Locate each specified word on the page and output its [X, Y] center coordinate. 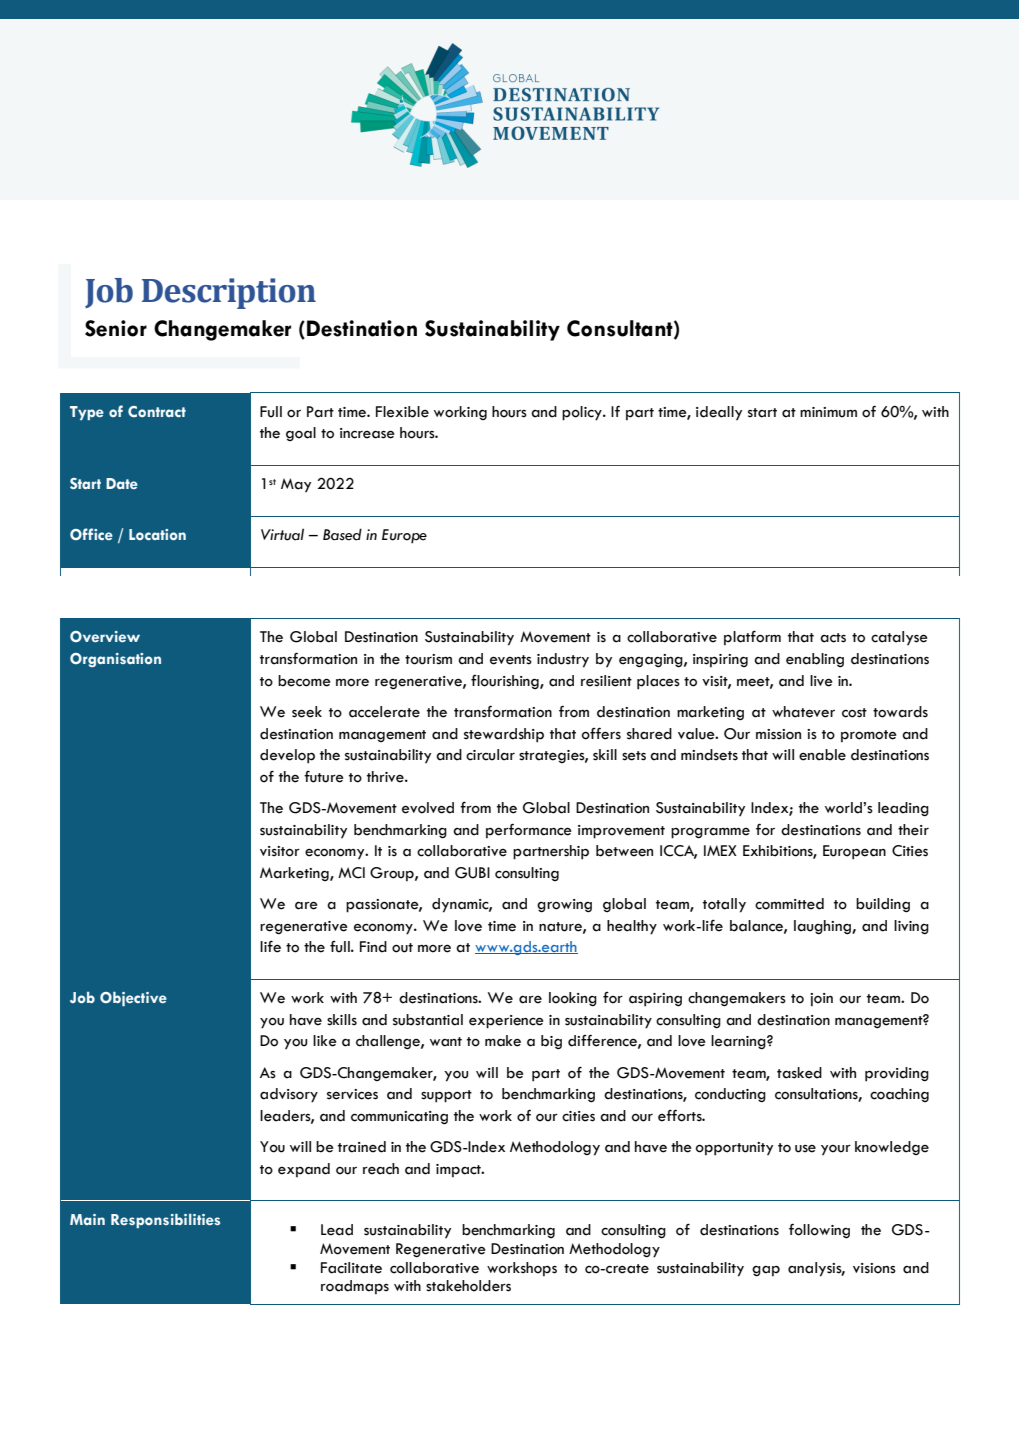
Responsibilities [165, 1221]
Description [229, 293]
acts [833, 638]
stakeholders [468, 1286]
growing [564, 906]
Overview [105, 636]
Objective [133, 999]
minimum [828, 412]
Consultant [621, 329]
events [511, 660]
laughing [823, 927]
